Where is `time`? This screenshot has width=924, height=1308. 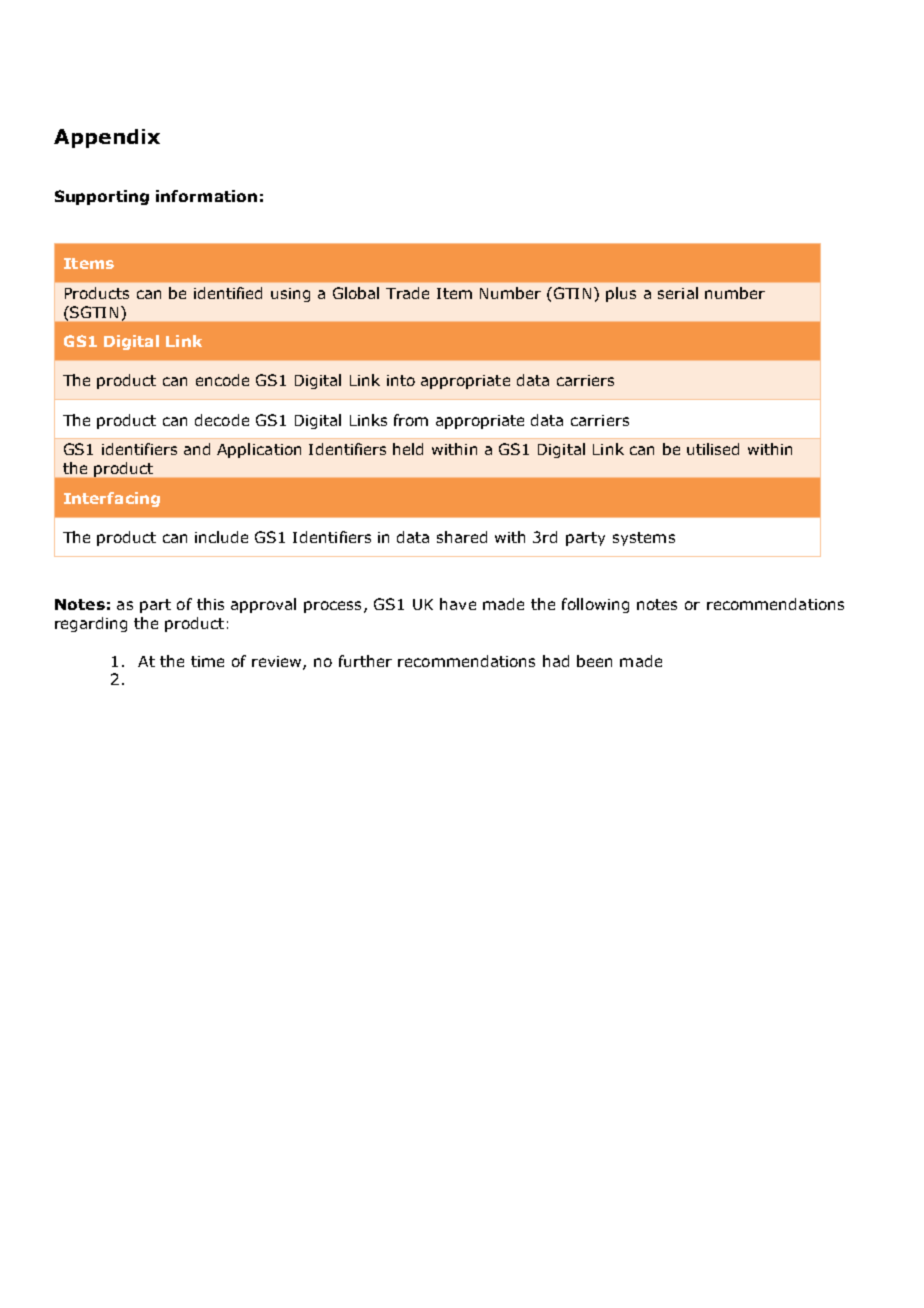
time is located at coordinates (207, 661).
